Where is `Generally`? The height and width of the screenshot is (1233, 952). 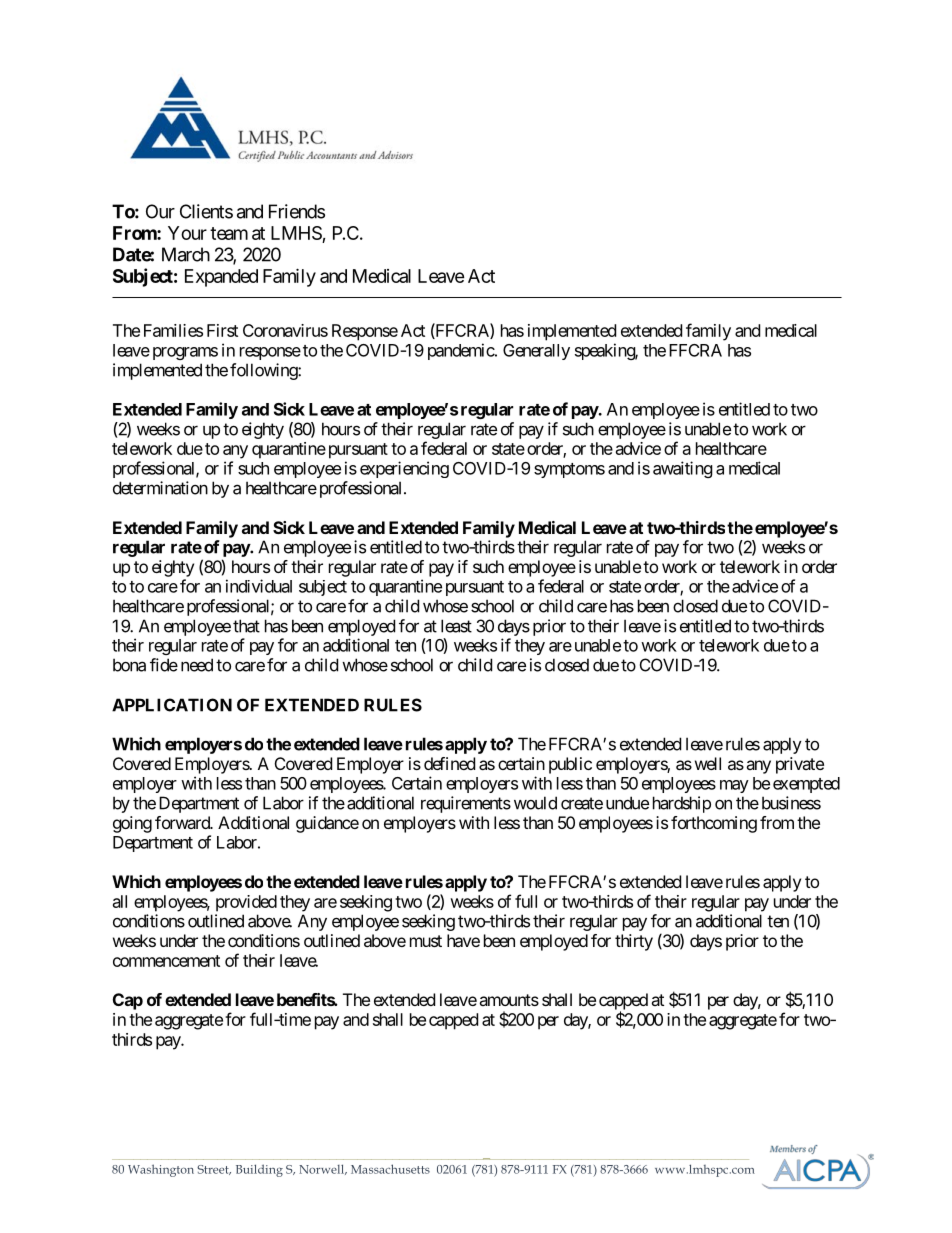 Generally is located at coordinates (536, 352).
